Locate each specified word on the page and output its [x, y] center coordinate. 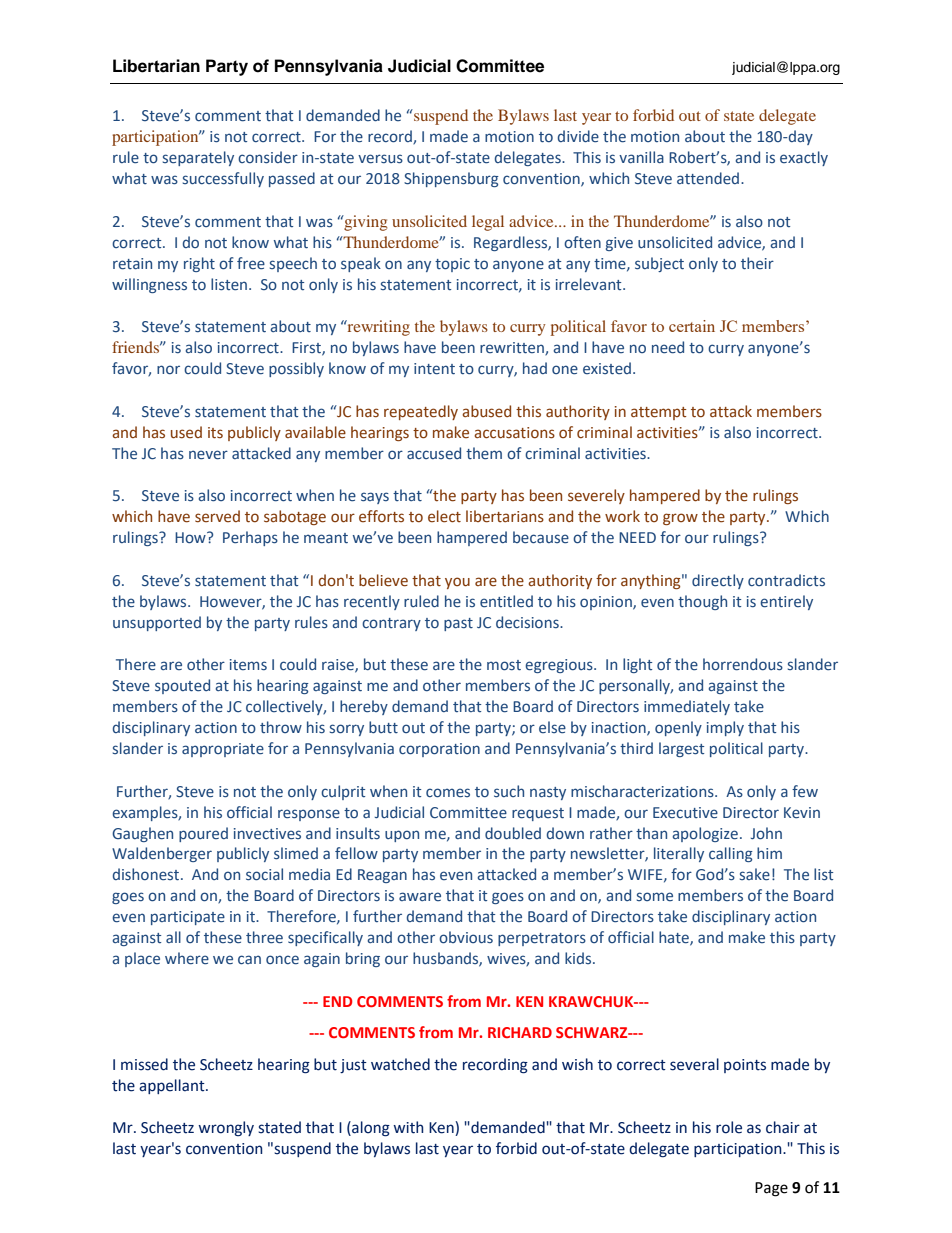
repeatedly [421, 412]
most [504, 665]
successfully [223, 179]
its [215, 433]
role [729, 1127]
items [248, 664]
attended [709, 178]
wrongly [226, 1128]
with [408, 1127]
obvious [466, 937]
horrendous [743, 664]
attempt [659, 413]
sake [755, 874]
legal [488, 223]
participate [188, 918]
